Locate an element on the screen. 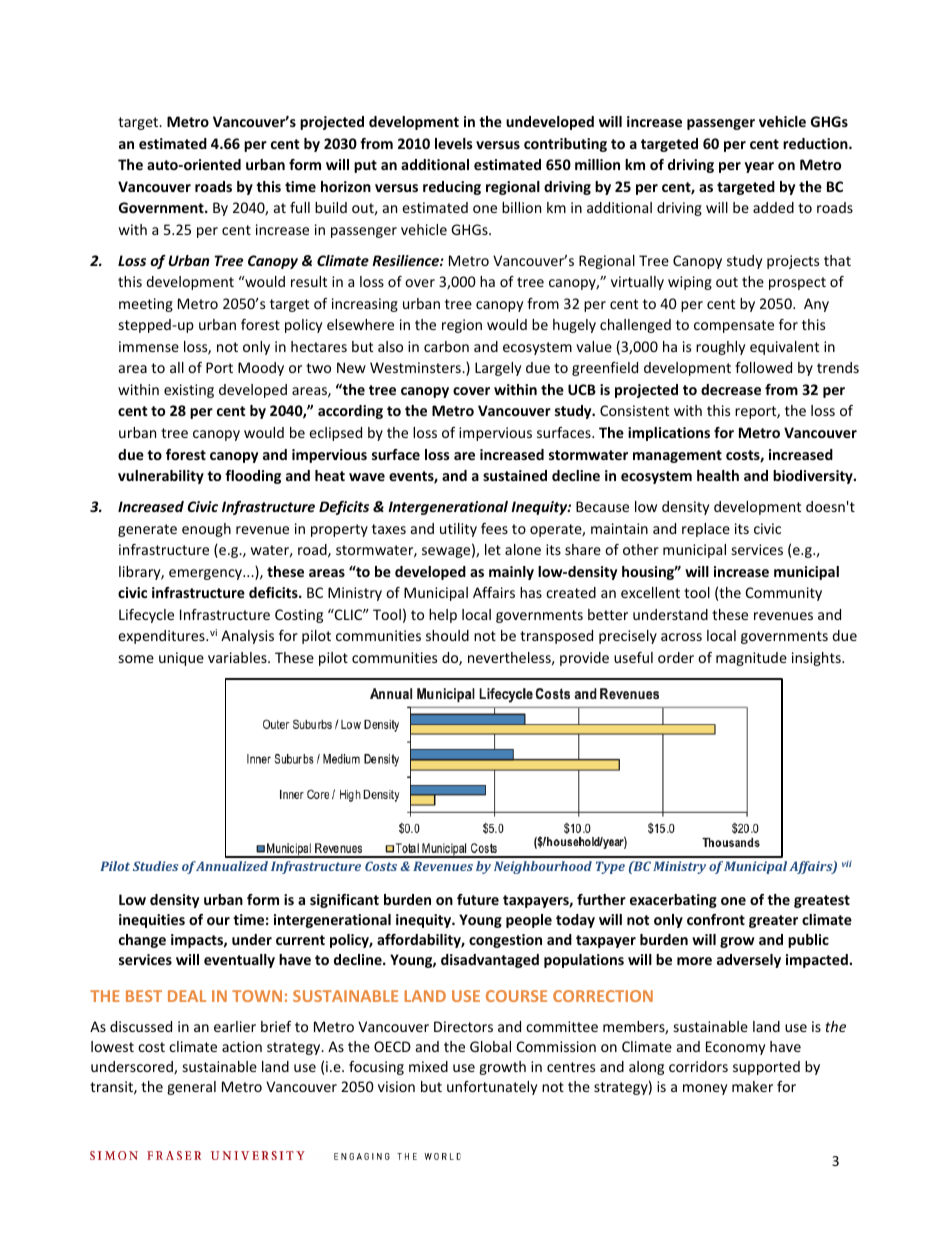 The width and height of the screenshot is (952, 1233). full is located at coordinates (300, 207).
